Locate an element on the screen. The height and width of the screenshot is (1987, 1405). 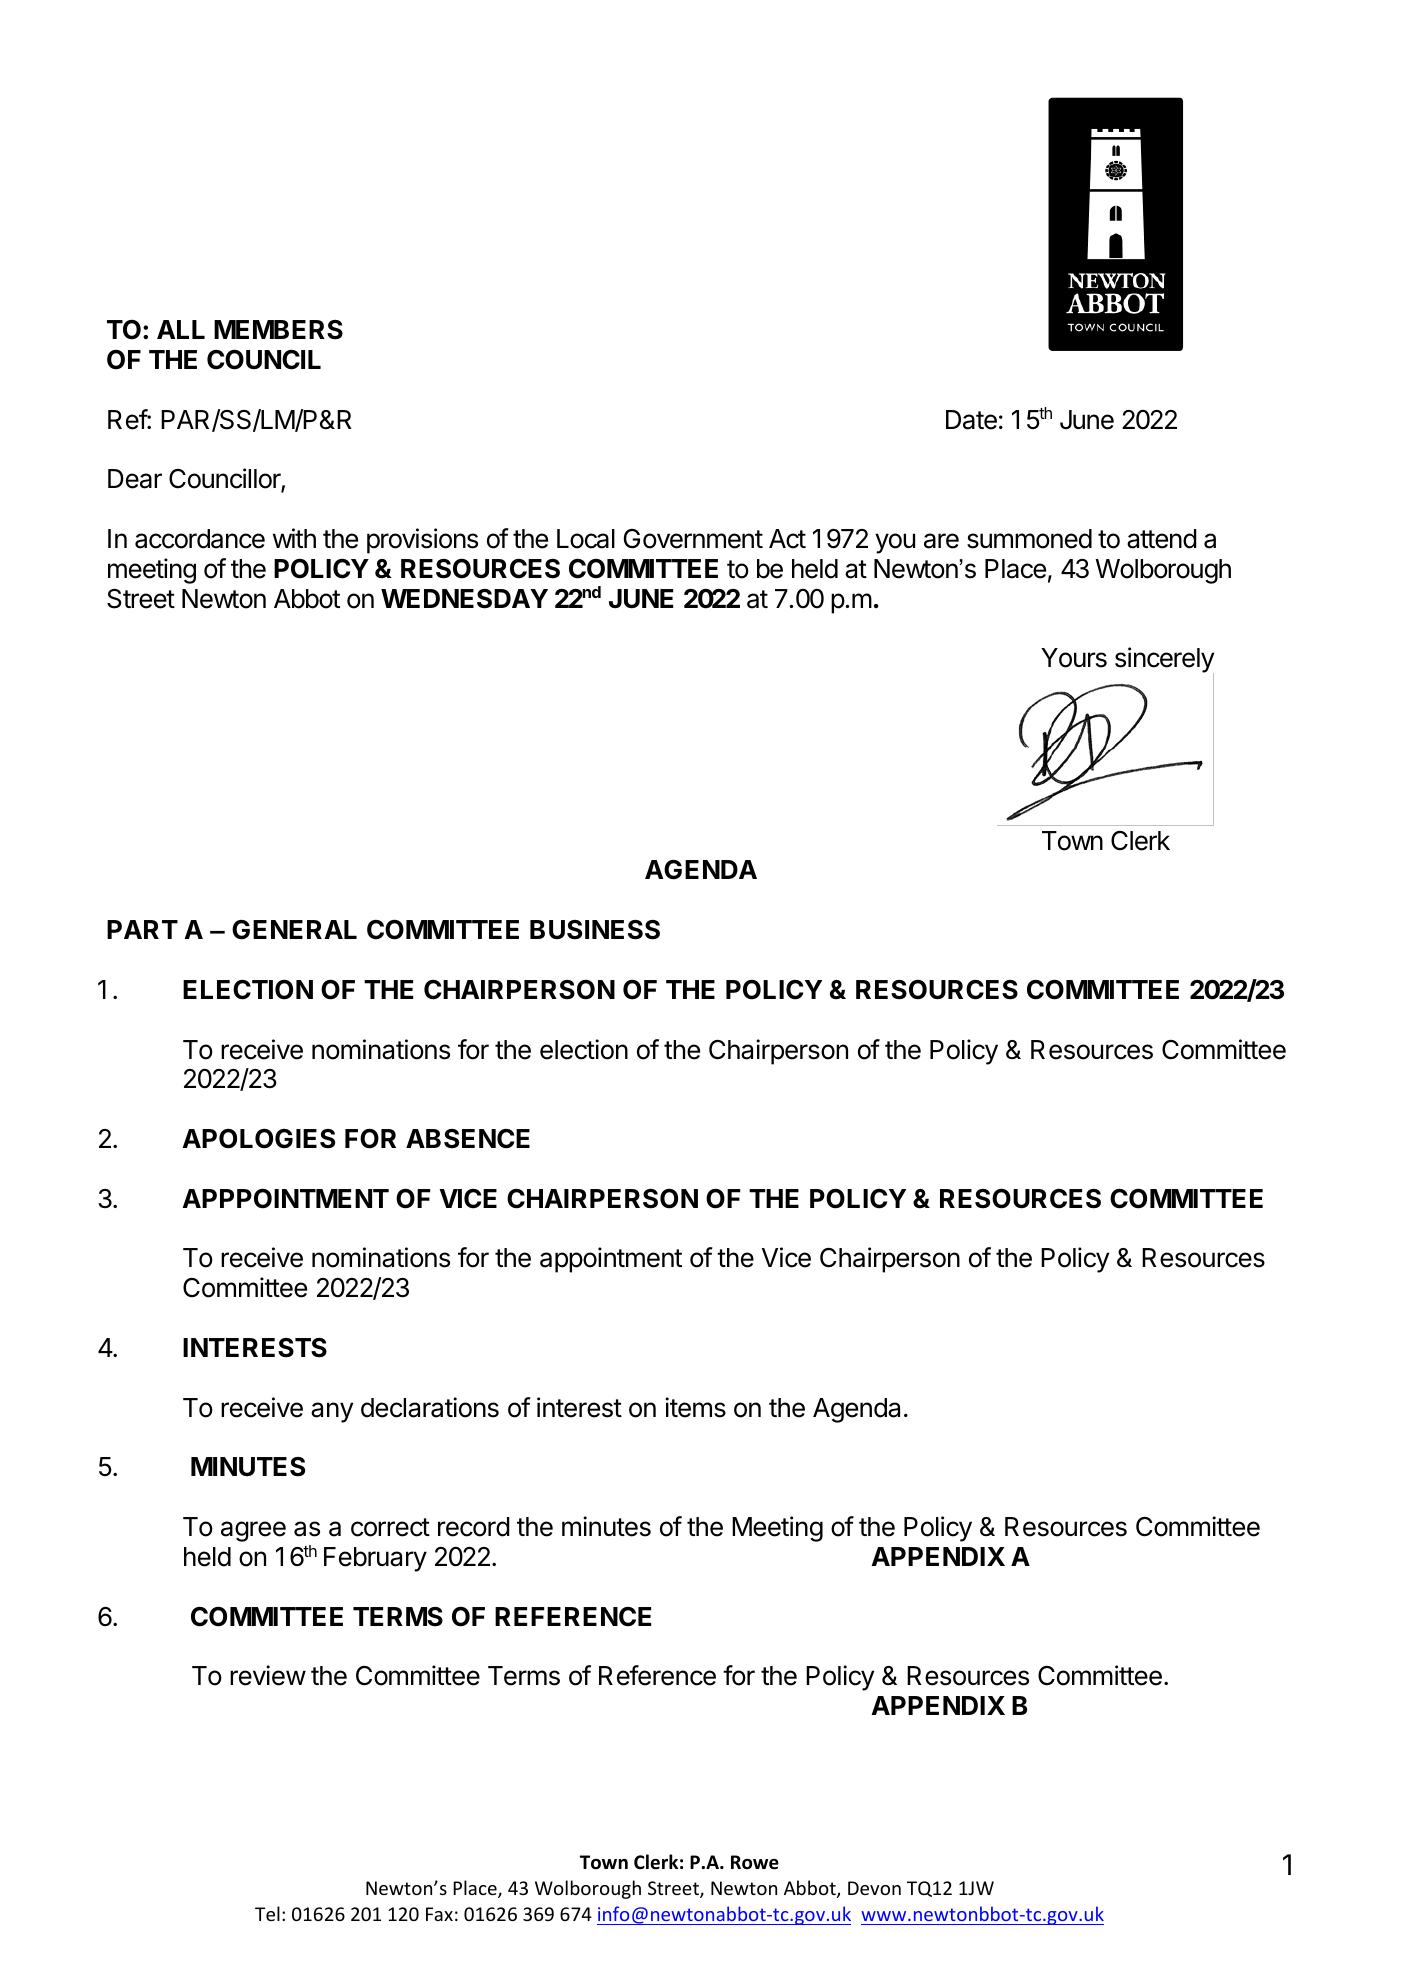
Yours is located at coordinates (1074, 658).
